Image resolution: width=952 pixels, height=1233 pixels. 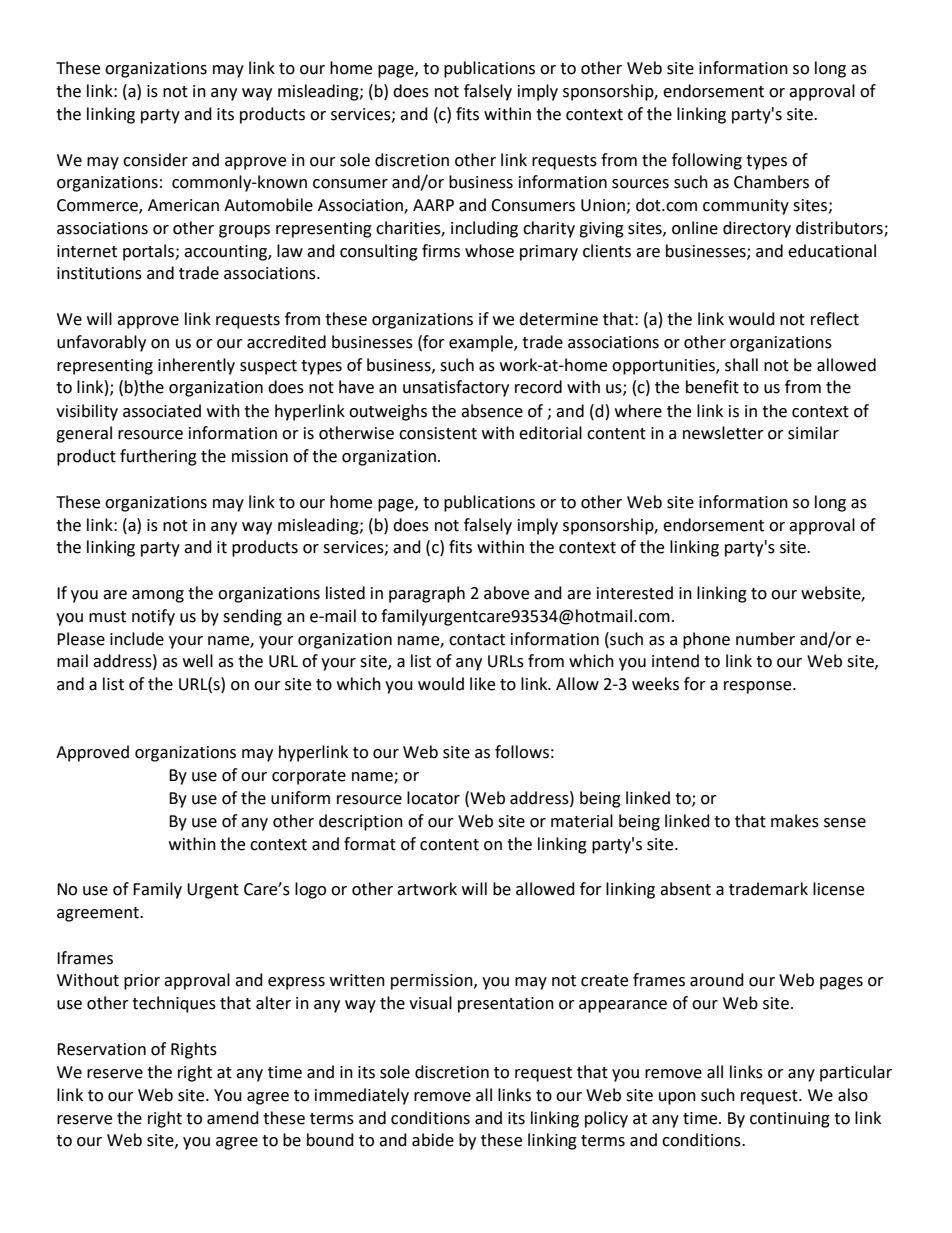 I want to click on inherently, so click(x=196, y=366).
